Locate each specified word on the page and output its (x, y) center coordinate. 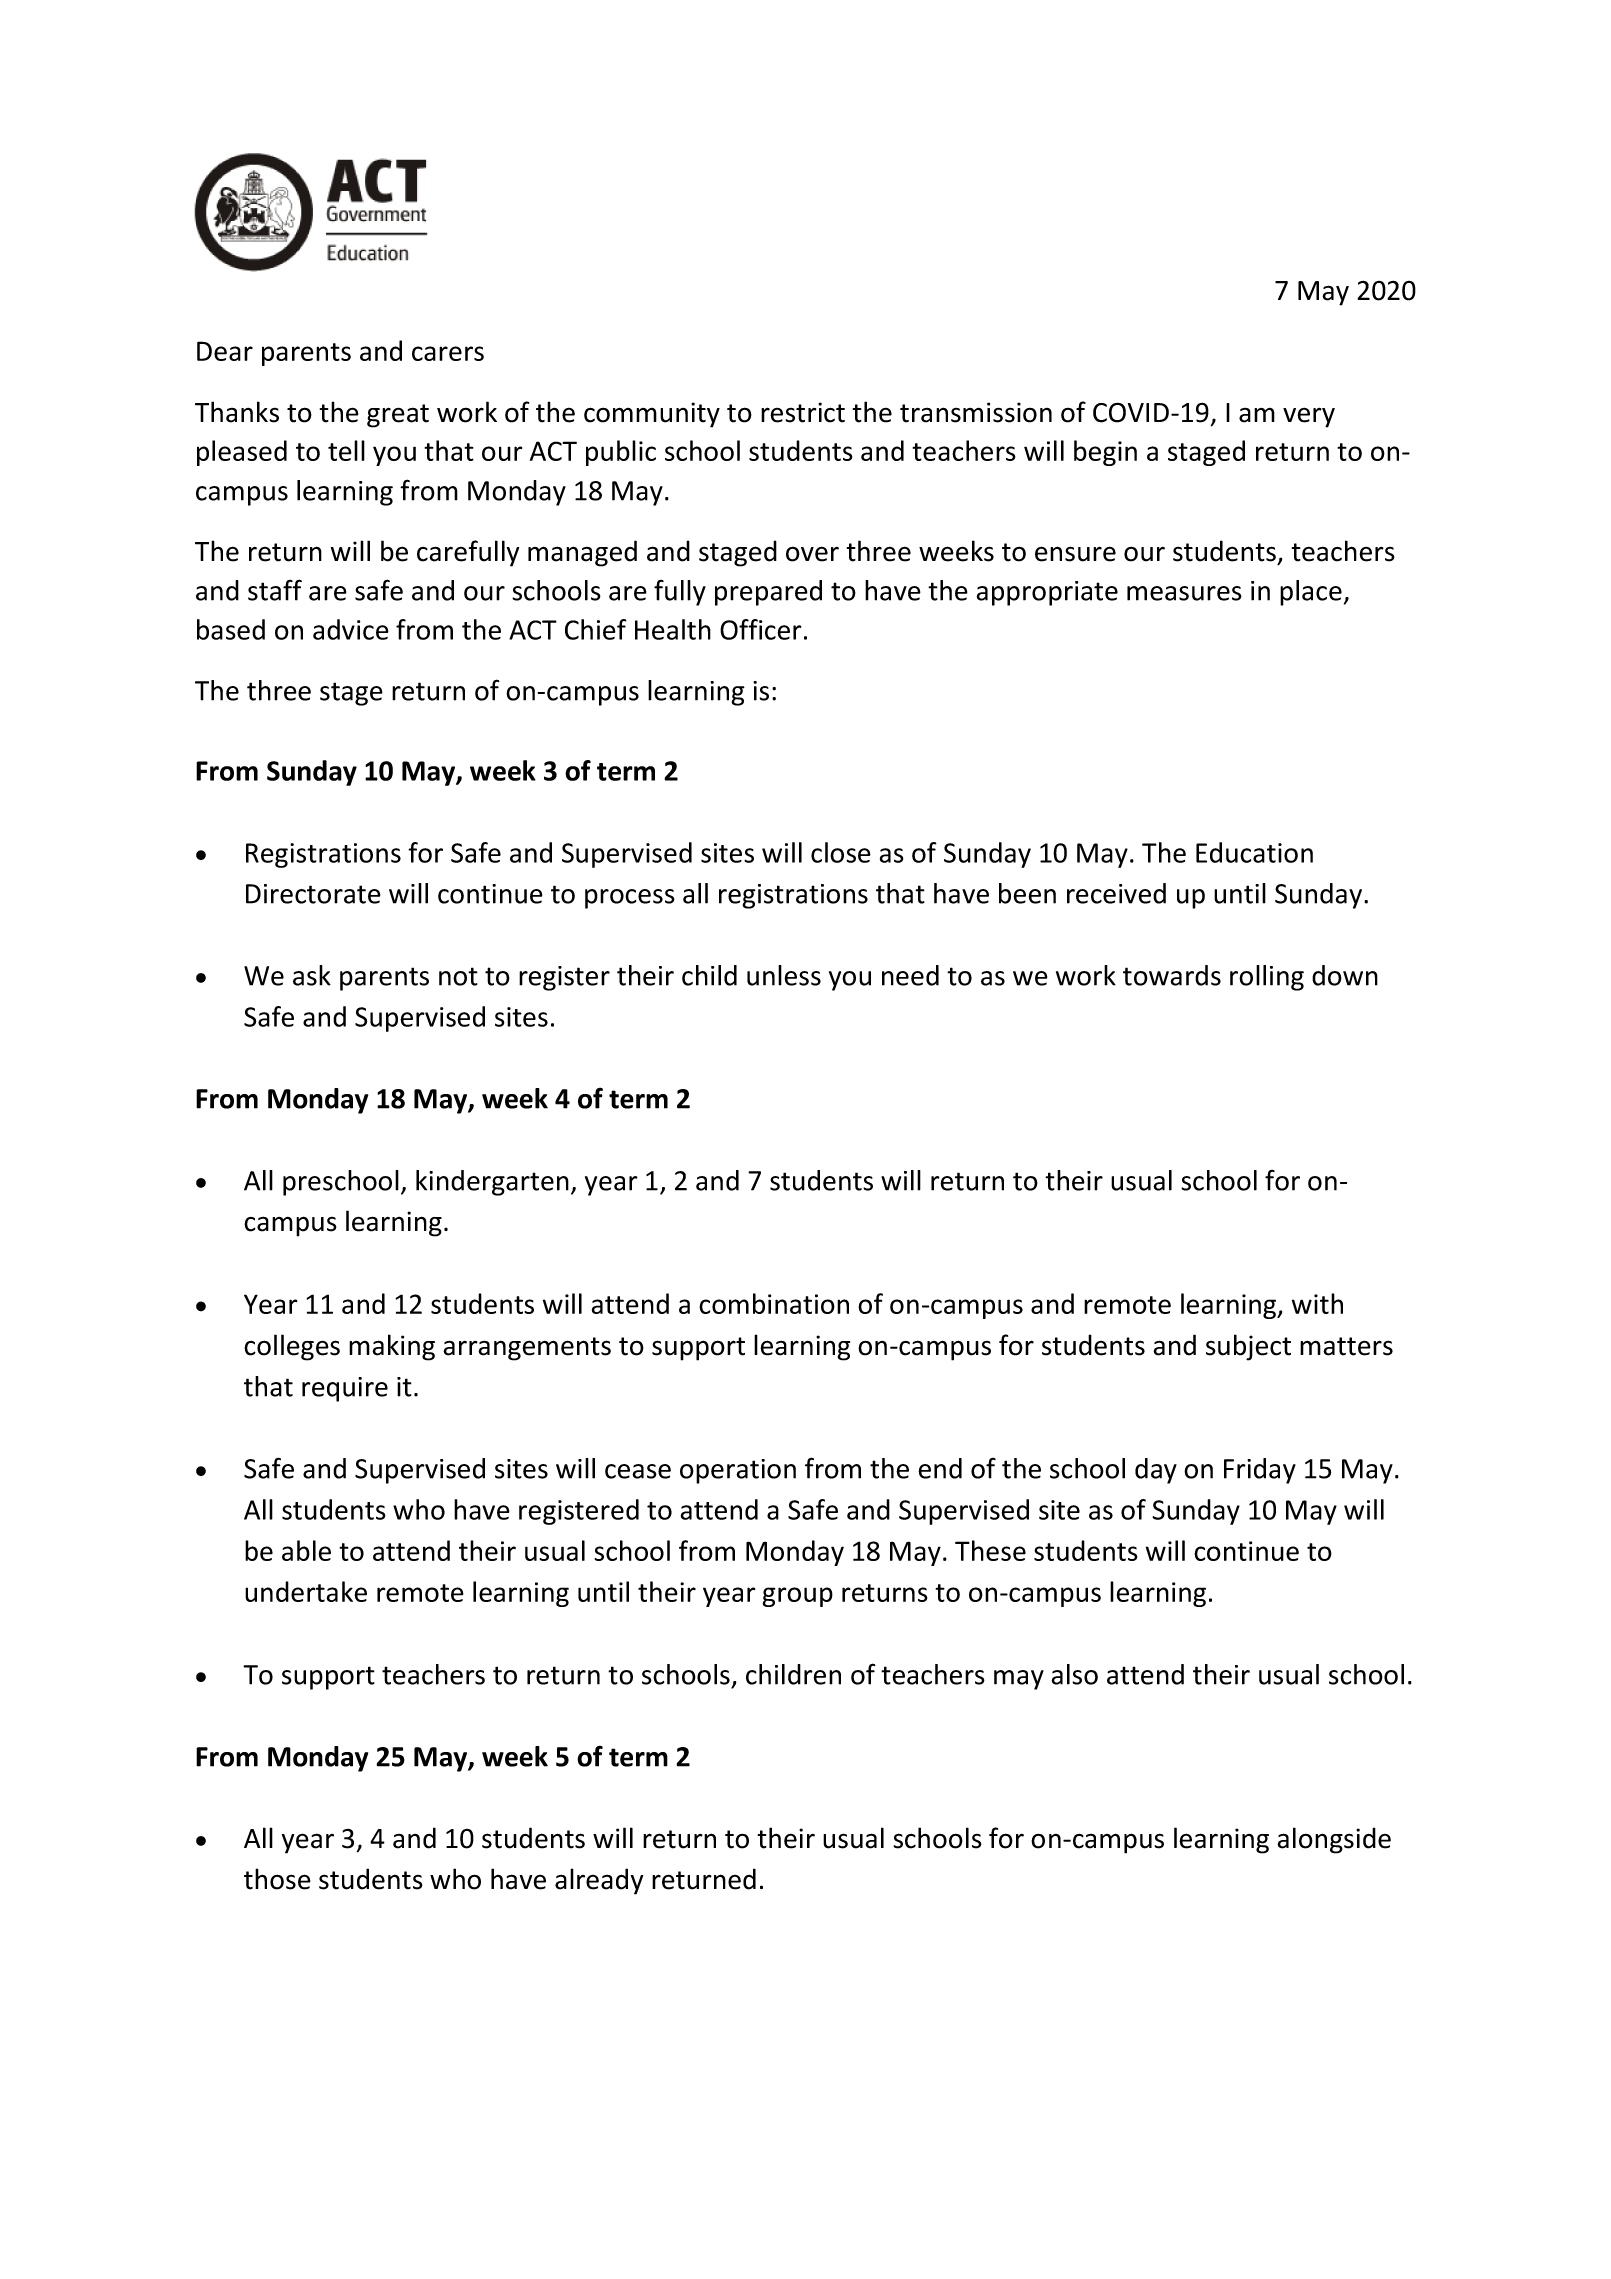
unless (784, 975)
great (398, 416)
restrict (803, 412)
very (1309, 417)
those (277, 1879)
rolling (1267, 978)
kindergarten (492, 1183)
